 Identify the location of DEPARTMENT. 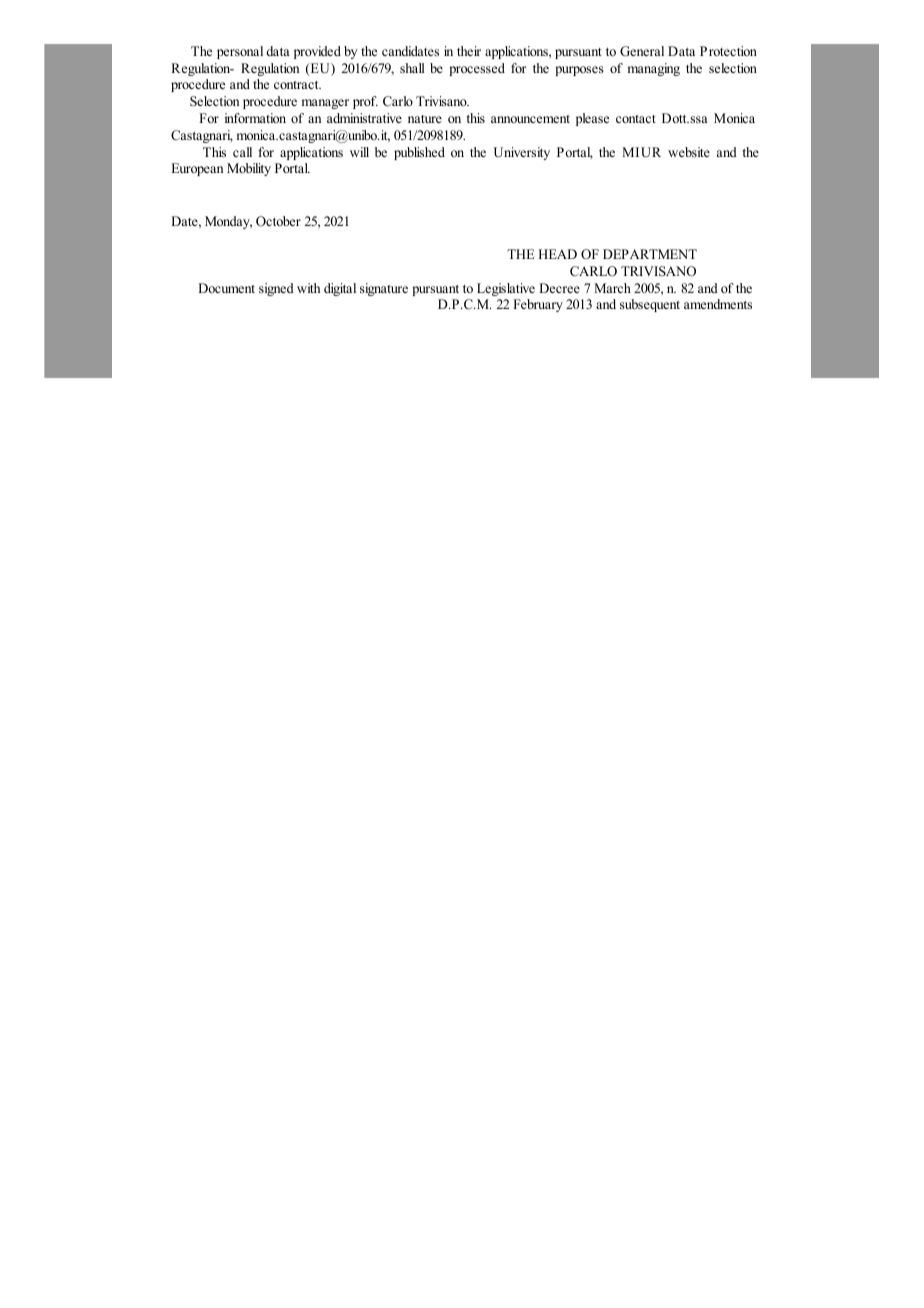
(650, 254).
